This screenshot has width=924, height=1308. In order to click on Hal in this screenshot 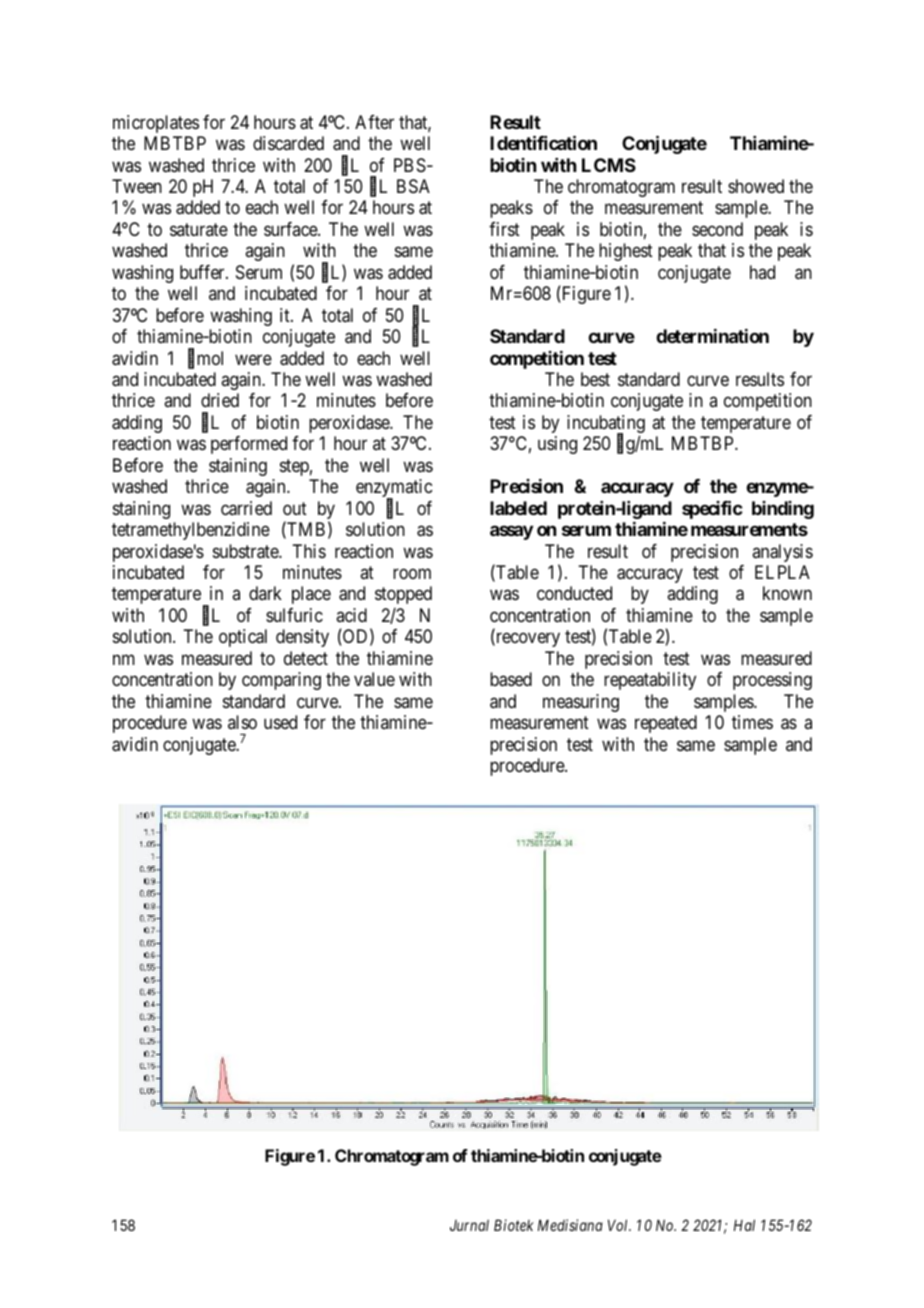, I will do `click(744, 1225)`.
